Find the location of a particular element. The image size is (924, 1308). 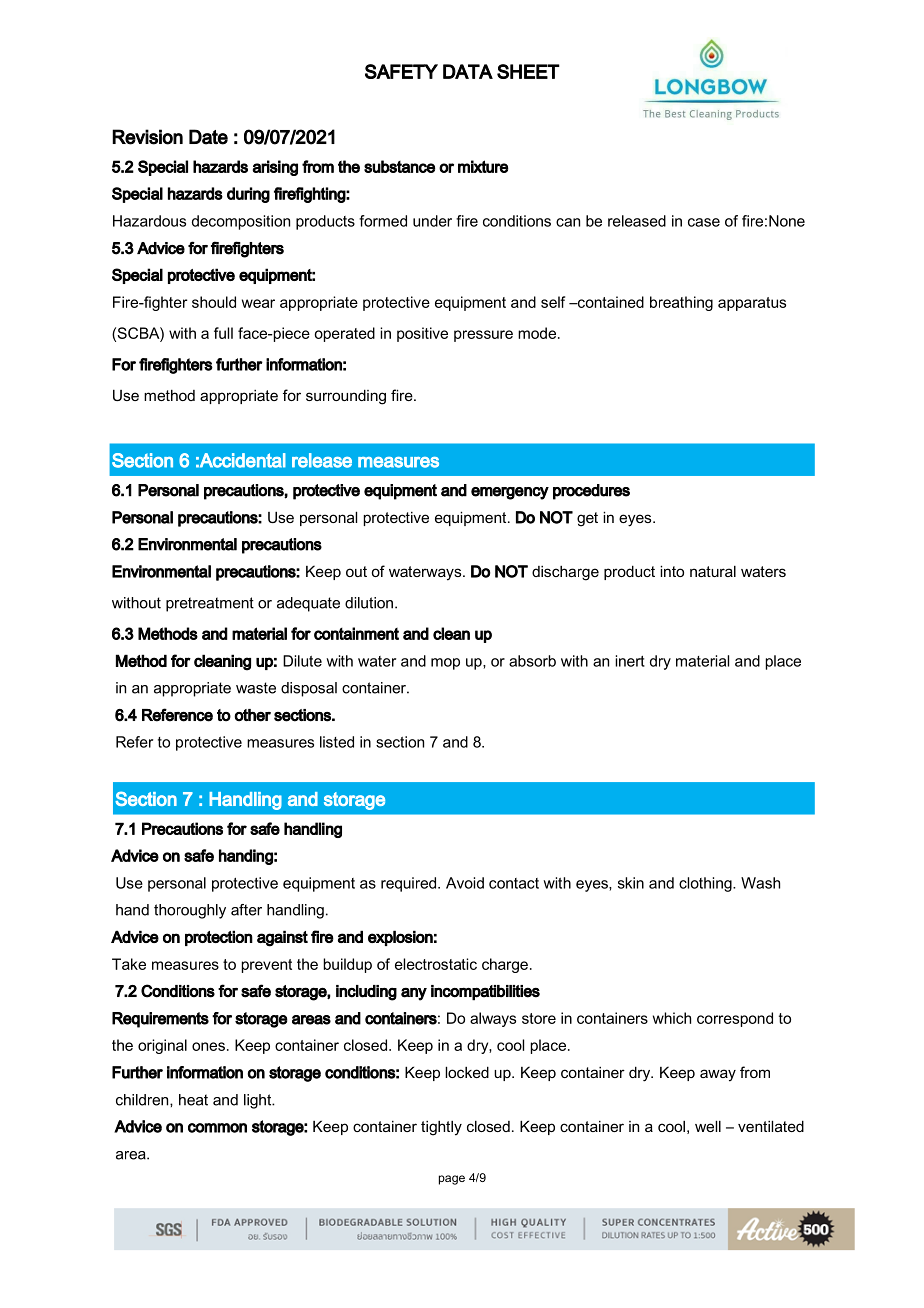

case is located at coordinates (704, 222).
